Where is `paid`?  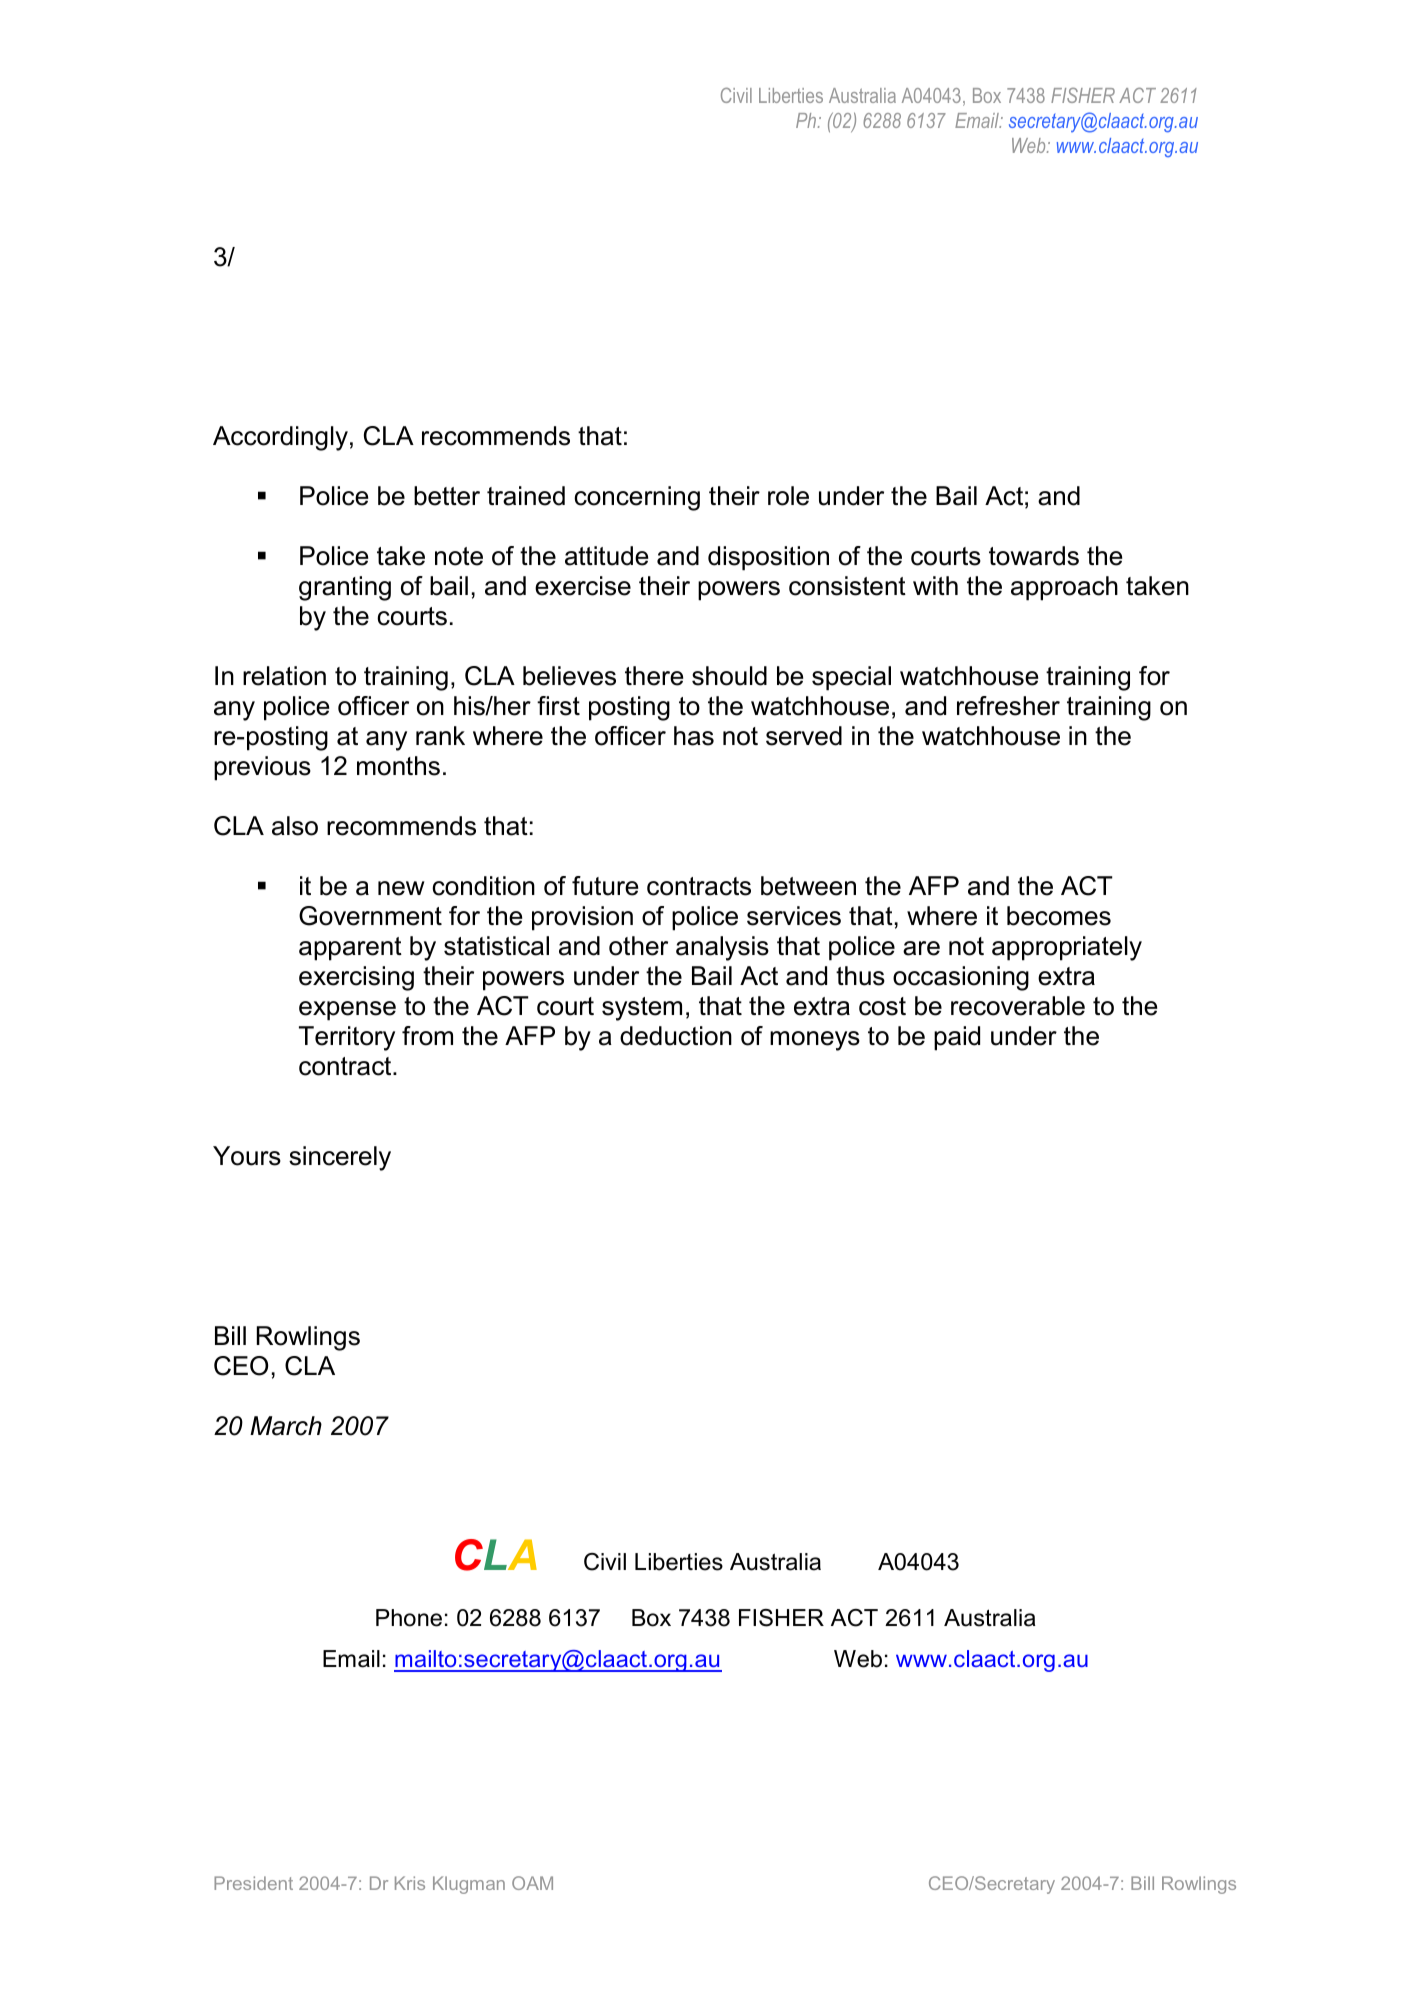 paid is located at coordinates (957, 1038).
